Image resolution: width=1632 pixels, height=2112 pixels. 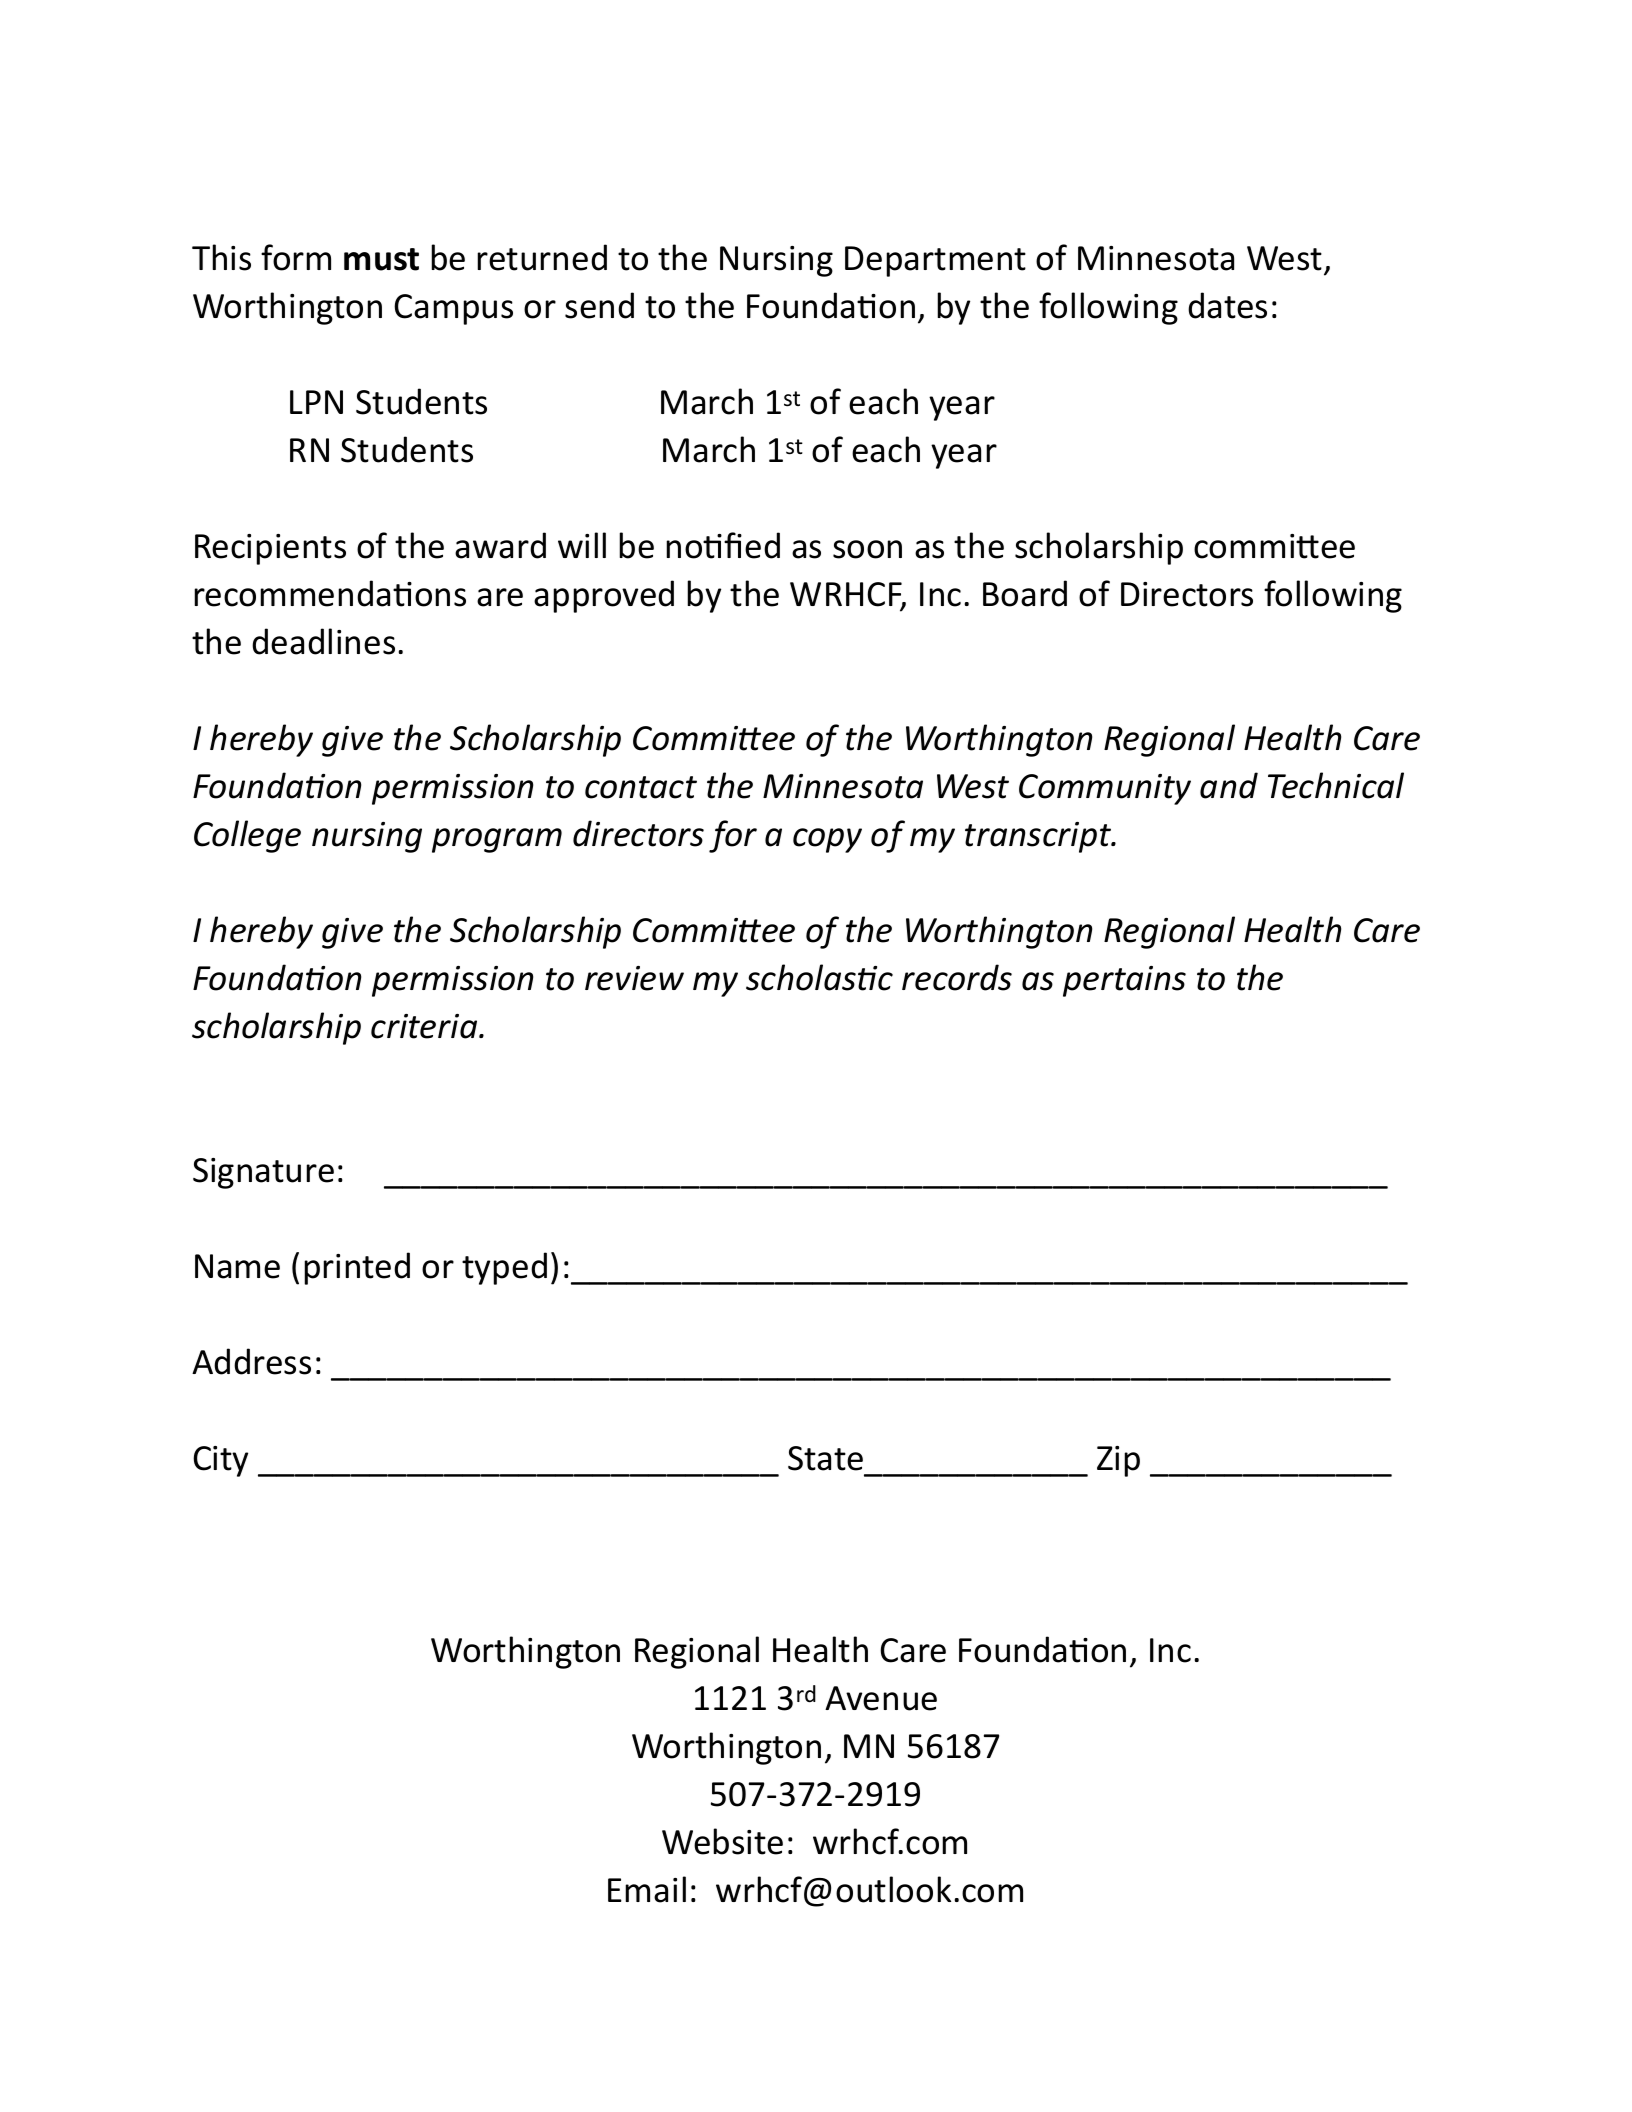 What do you see at coordinates (425, 1026) in the image?
I see `criteria` at bounding box center [425, 1026].
